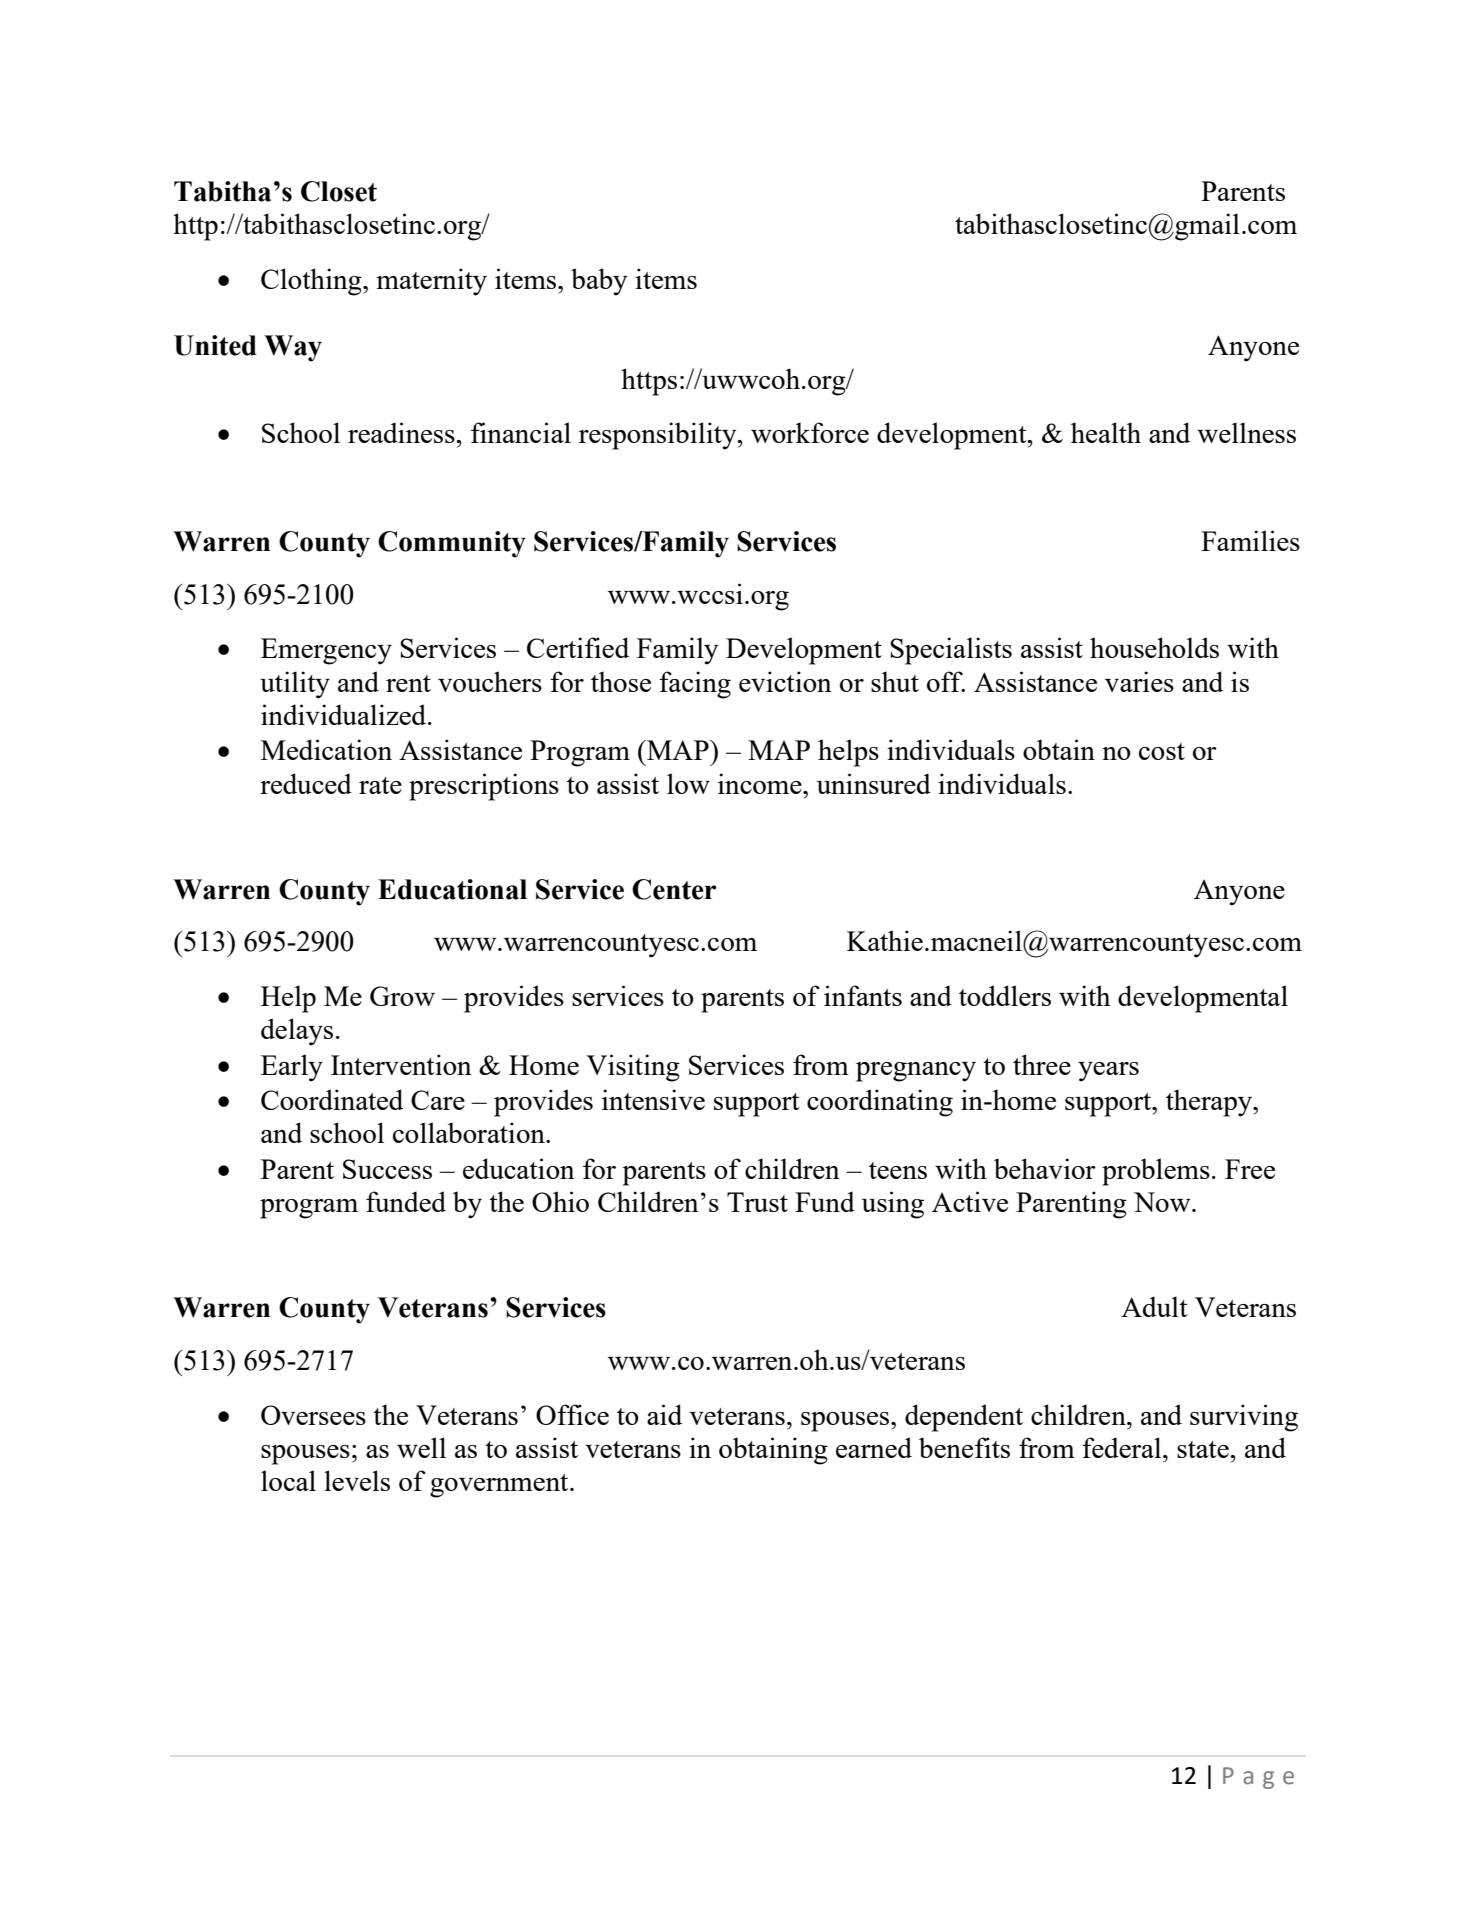 The image size is (1476, 1911). Describe the element at coordinates (1106, 432) in the screenshot. I see `health` at that location.
